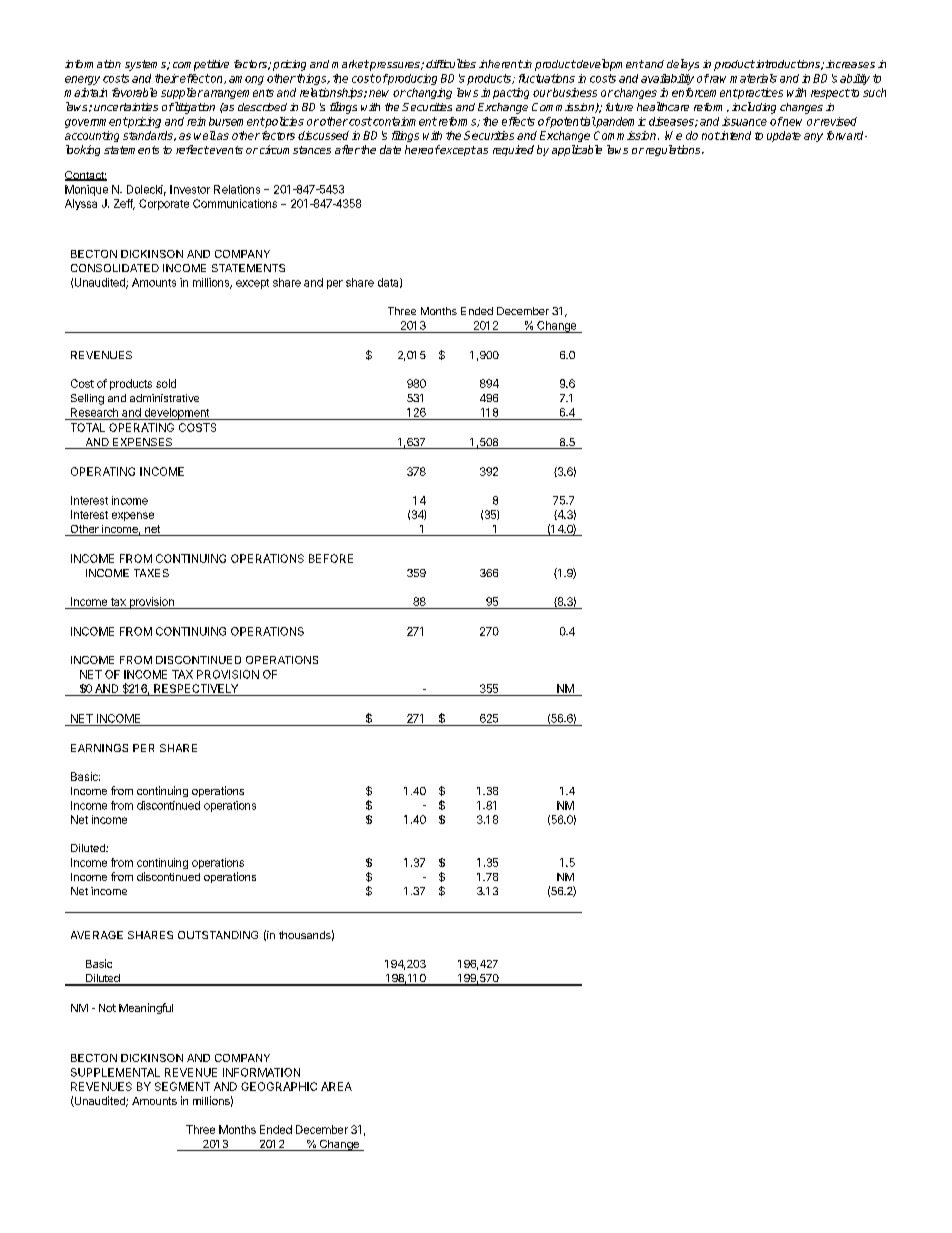 This document has width=952, height=1233. I want to click on SEGMENT, so click(182, 1086).
